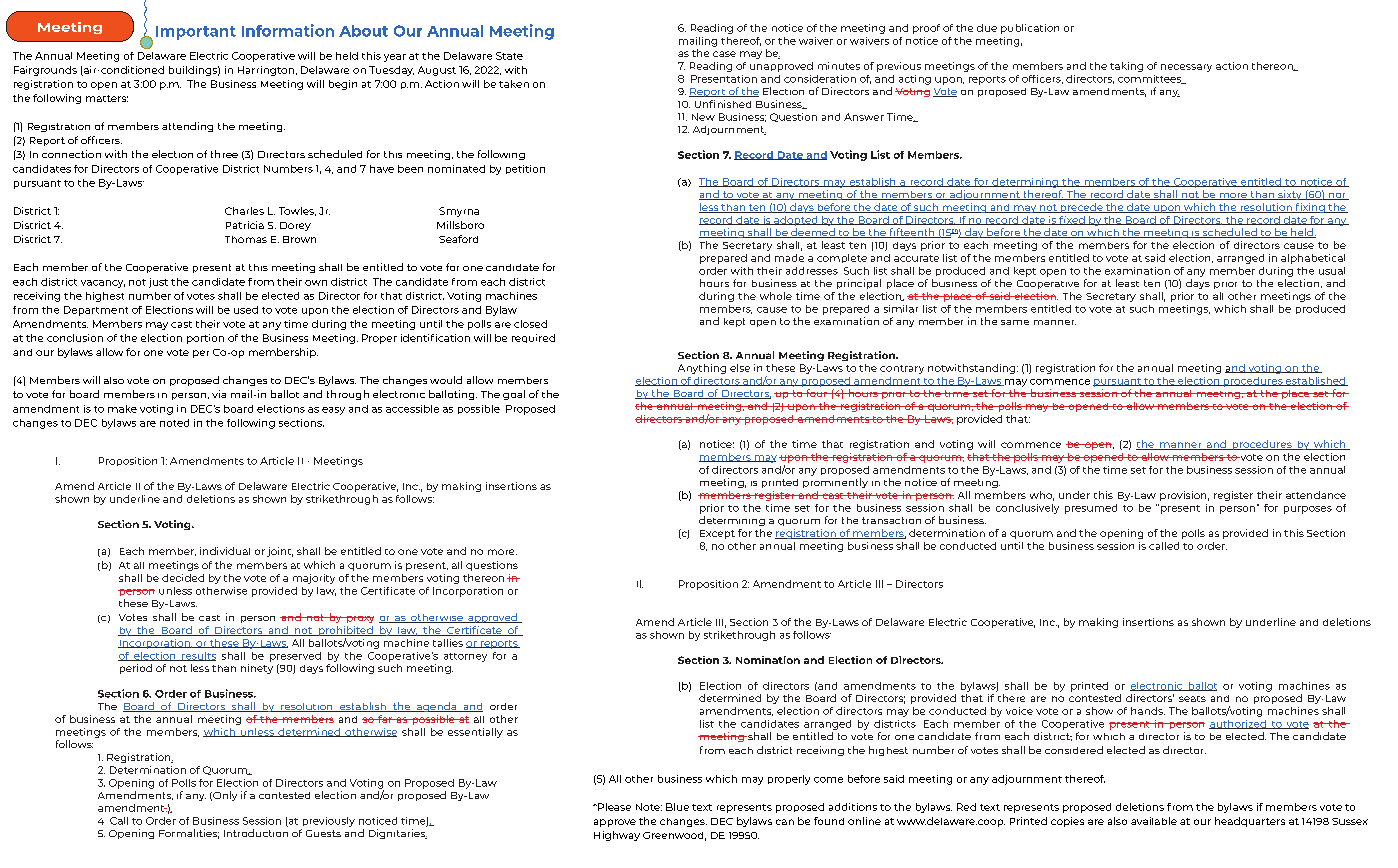 The width and height of the page is (1398, 868). I want to click on attendance, so click(1316, 495).
